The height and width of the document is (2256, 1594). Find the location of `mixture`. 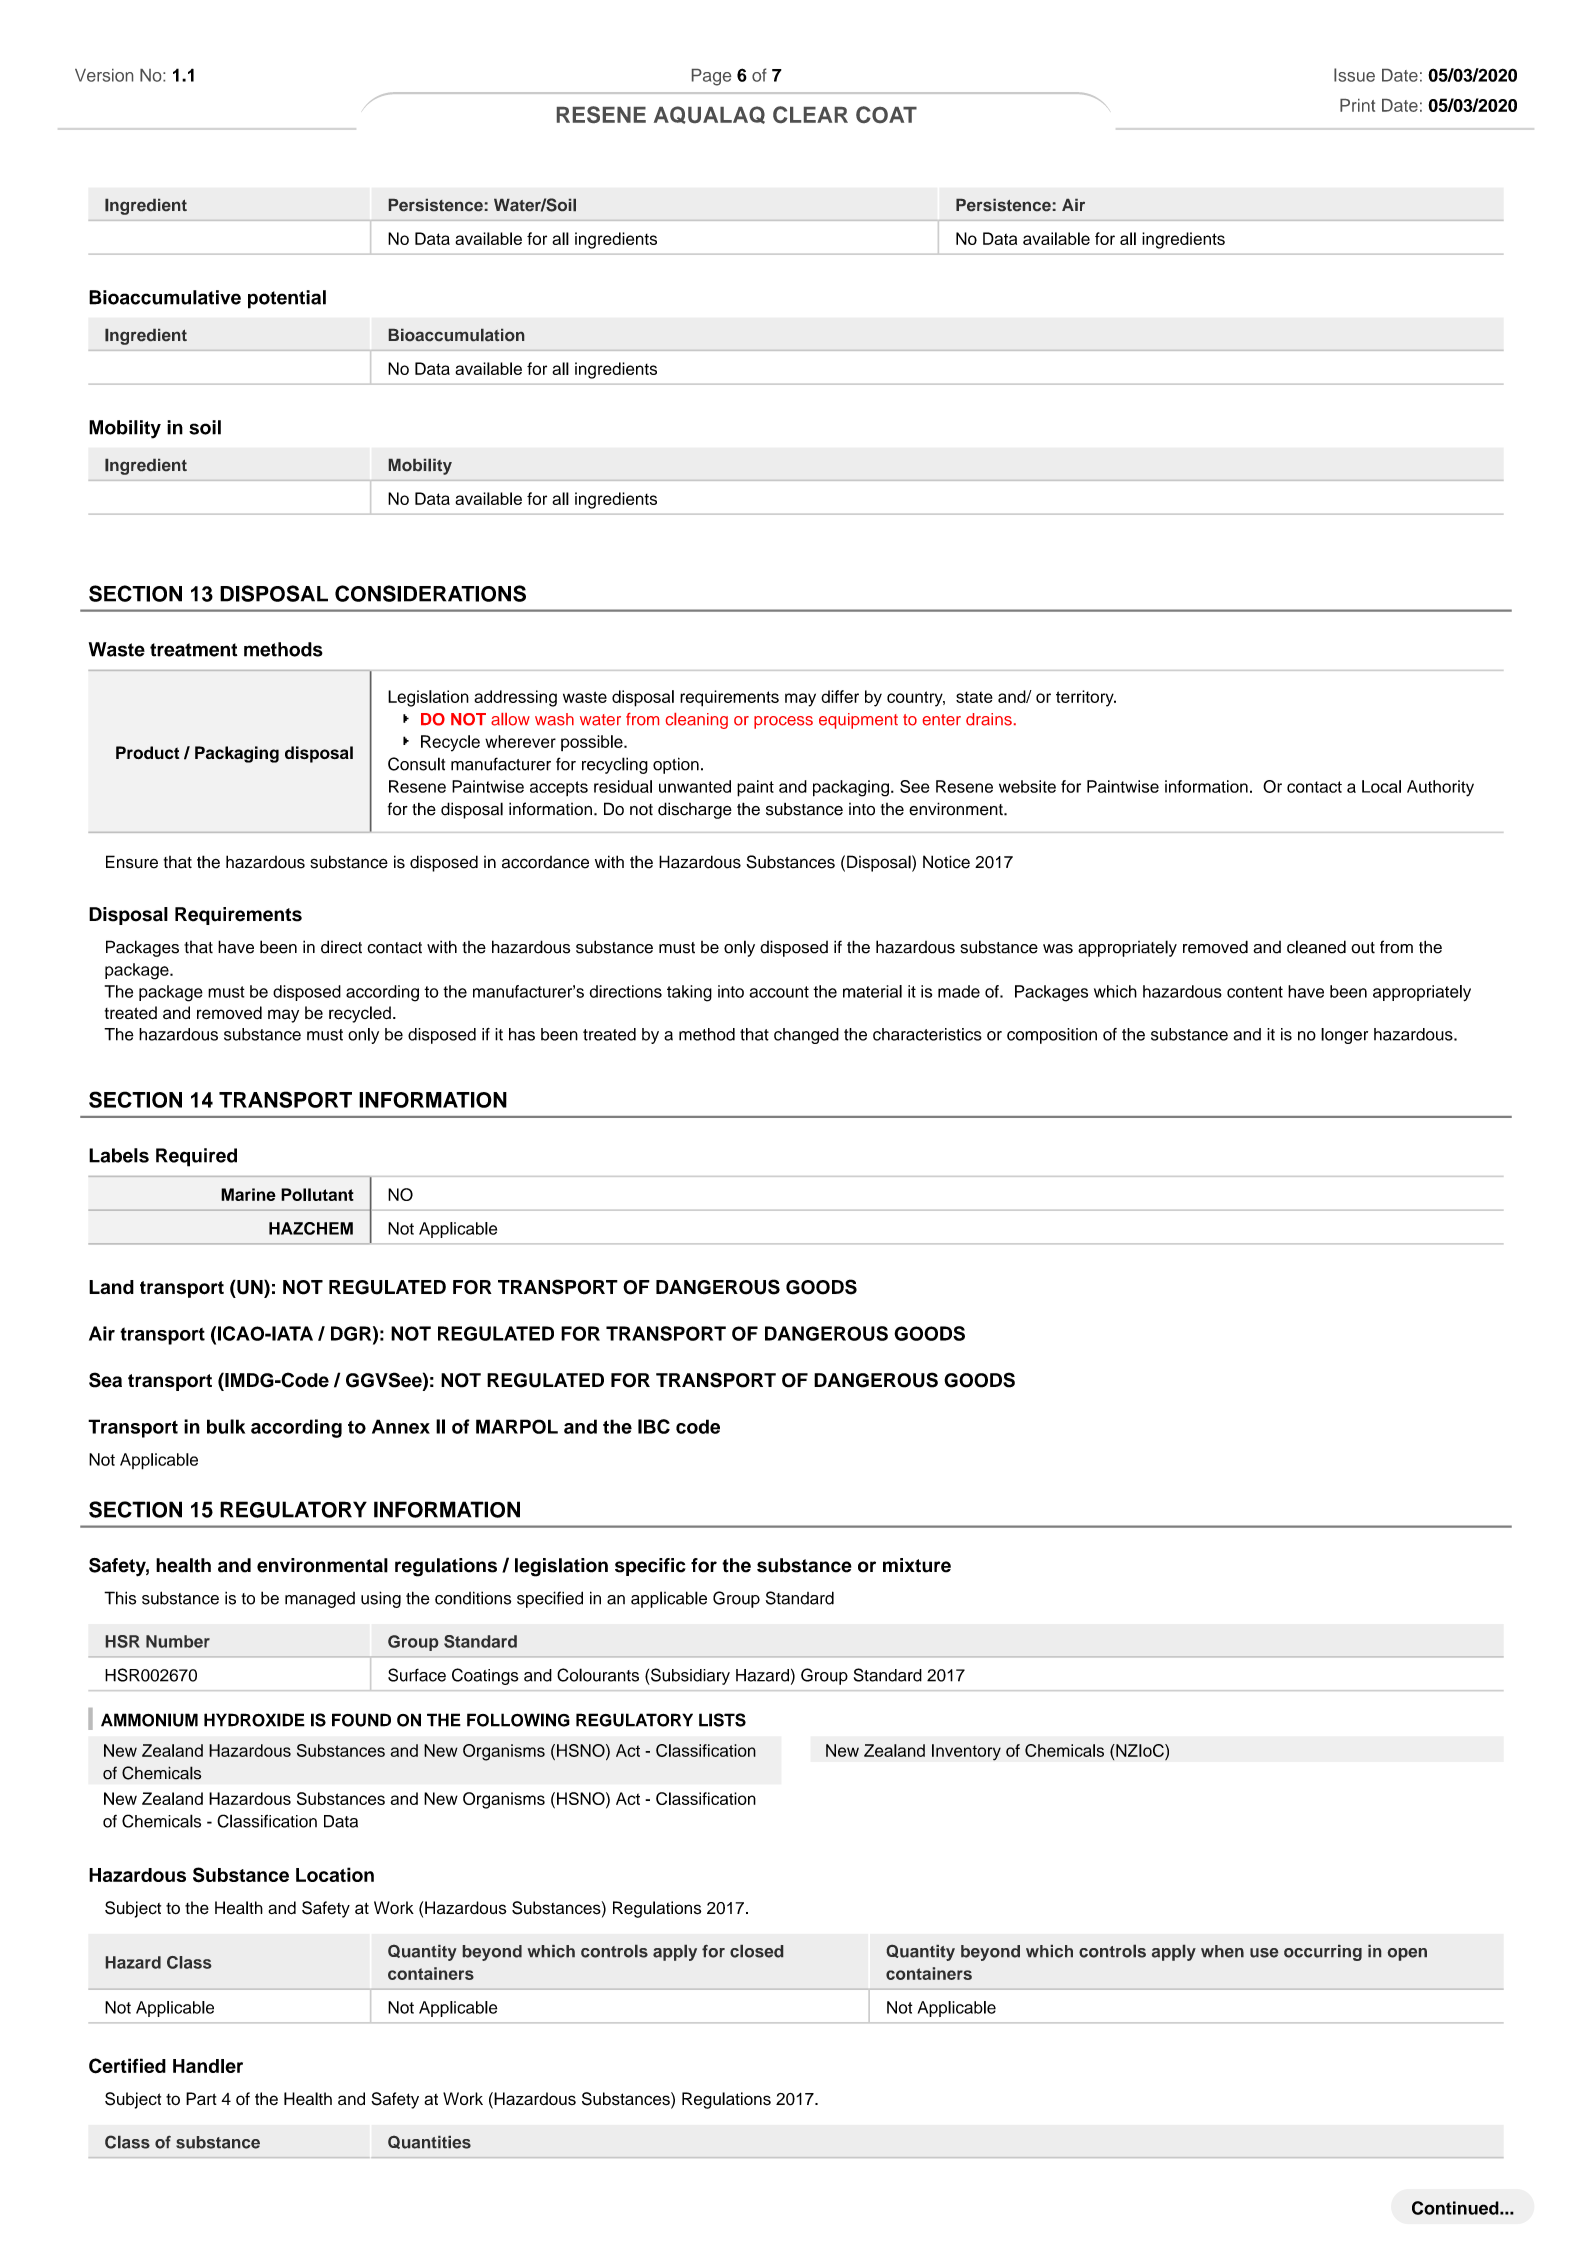

mixture is located at coordinates (917, 1565).
